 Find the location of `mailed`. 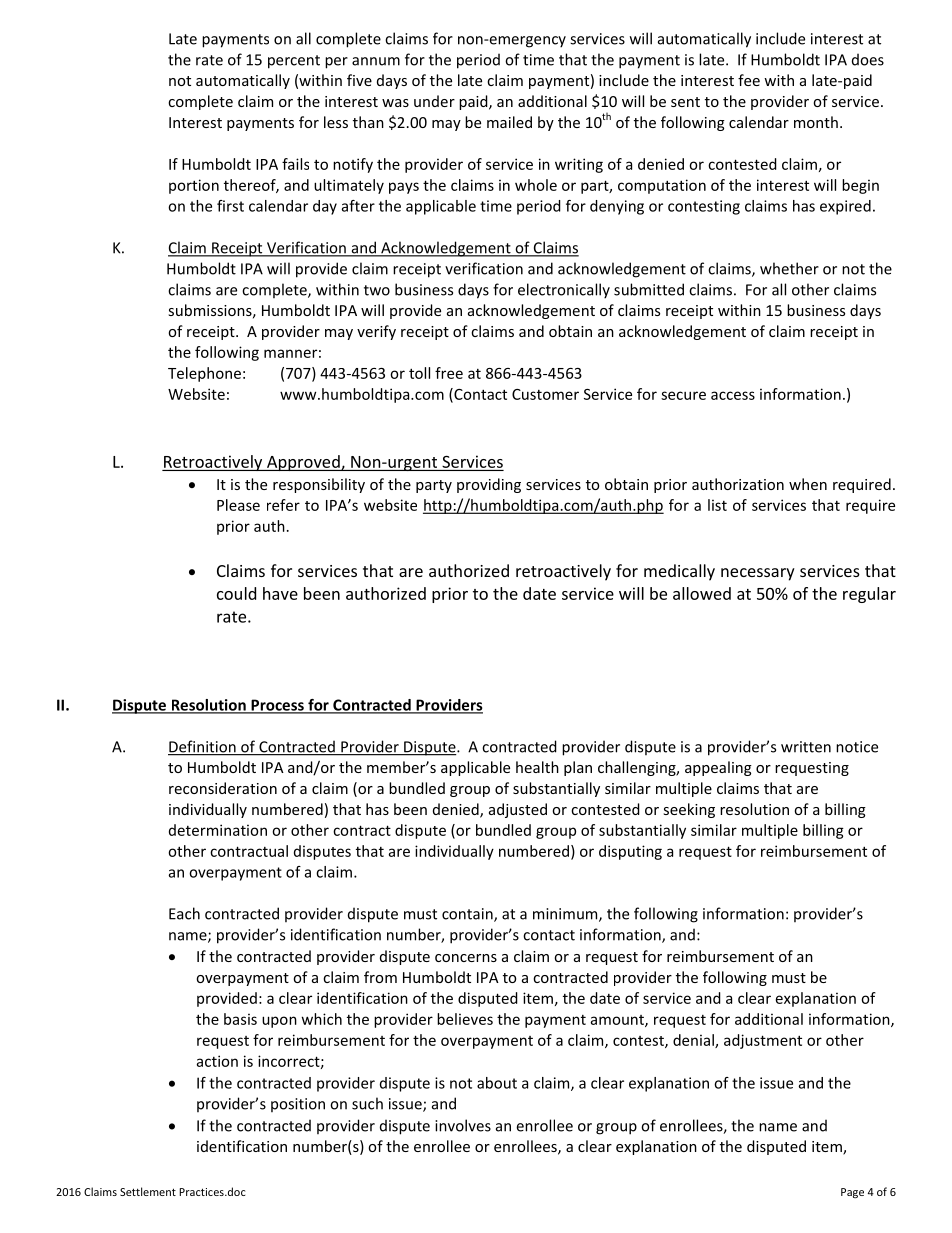

mailed is located at coordinates (509, 122).
